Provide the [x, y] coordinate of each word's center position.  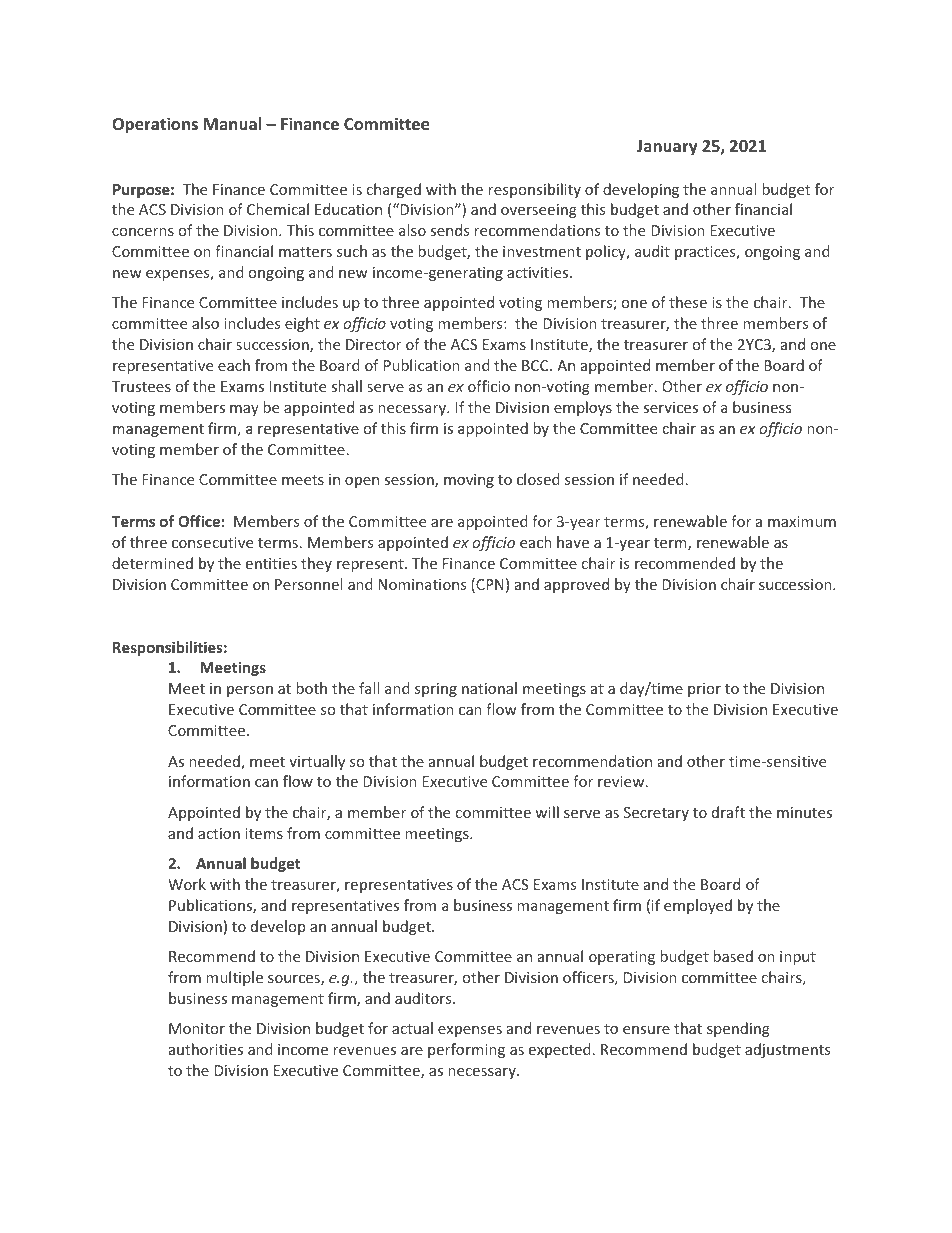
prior [704, 690]
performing [466, 1050]
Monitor [197, 1028]
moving [469, 481]
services [671, 407]
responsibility [534, 190]
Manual [232, 123]
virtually [317, 762]
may [244, 410]
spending [738, 1029]
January [667, 148]
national [489, 688]
